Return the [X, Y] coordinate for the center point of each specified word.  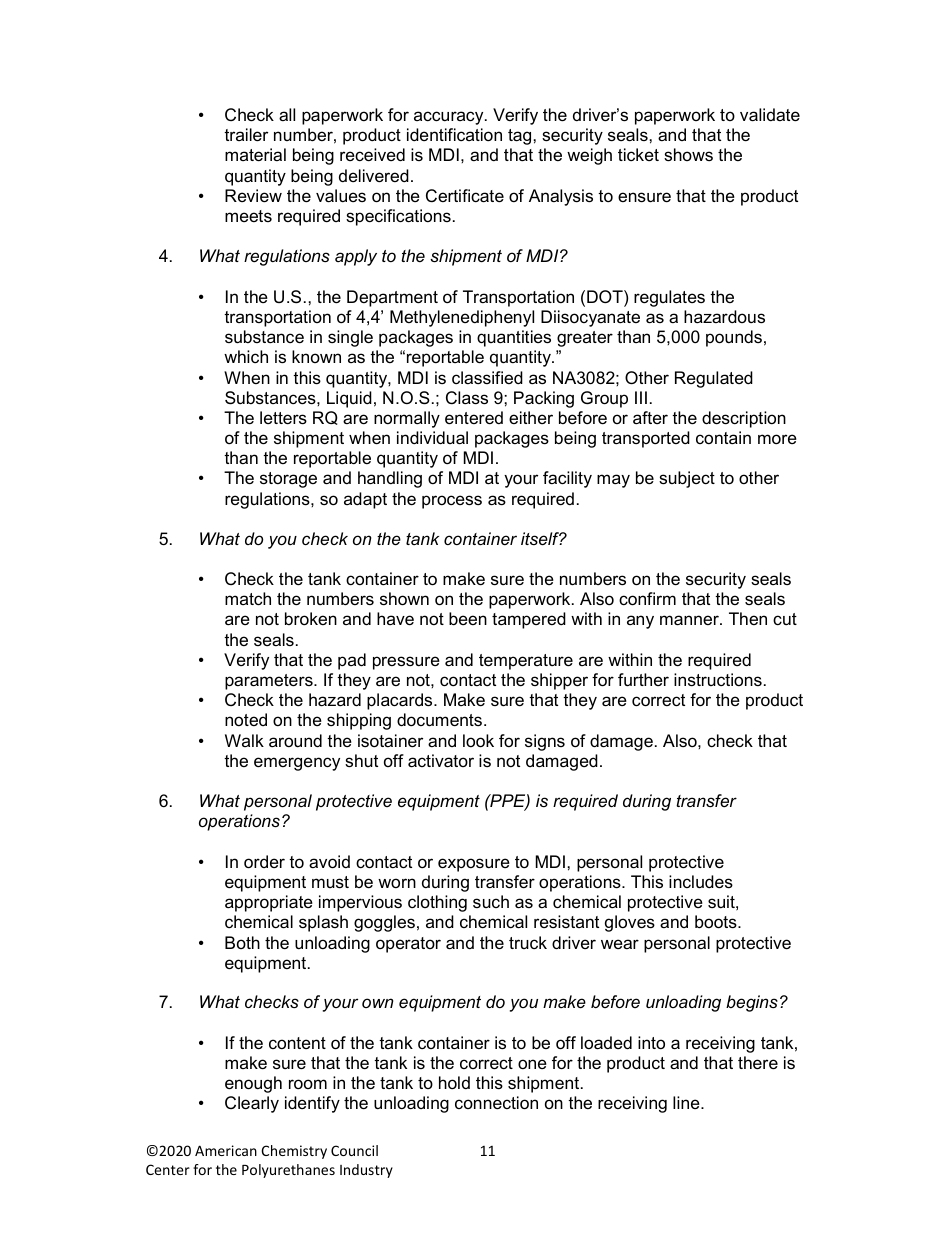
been [468, 619]
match [248, 598]
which [246, 356]
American [226, 1150]
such [491, 901]
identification [454, 134]
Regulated [714, 379]
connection [496, 1103]
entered [474, 418]
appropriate [269, 903]
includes [701, 882]
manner [690, 620]
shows [688, 155]
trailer [246, 135]
